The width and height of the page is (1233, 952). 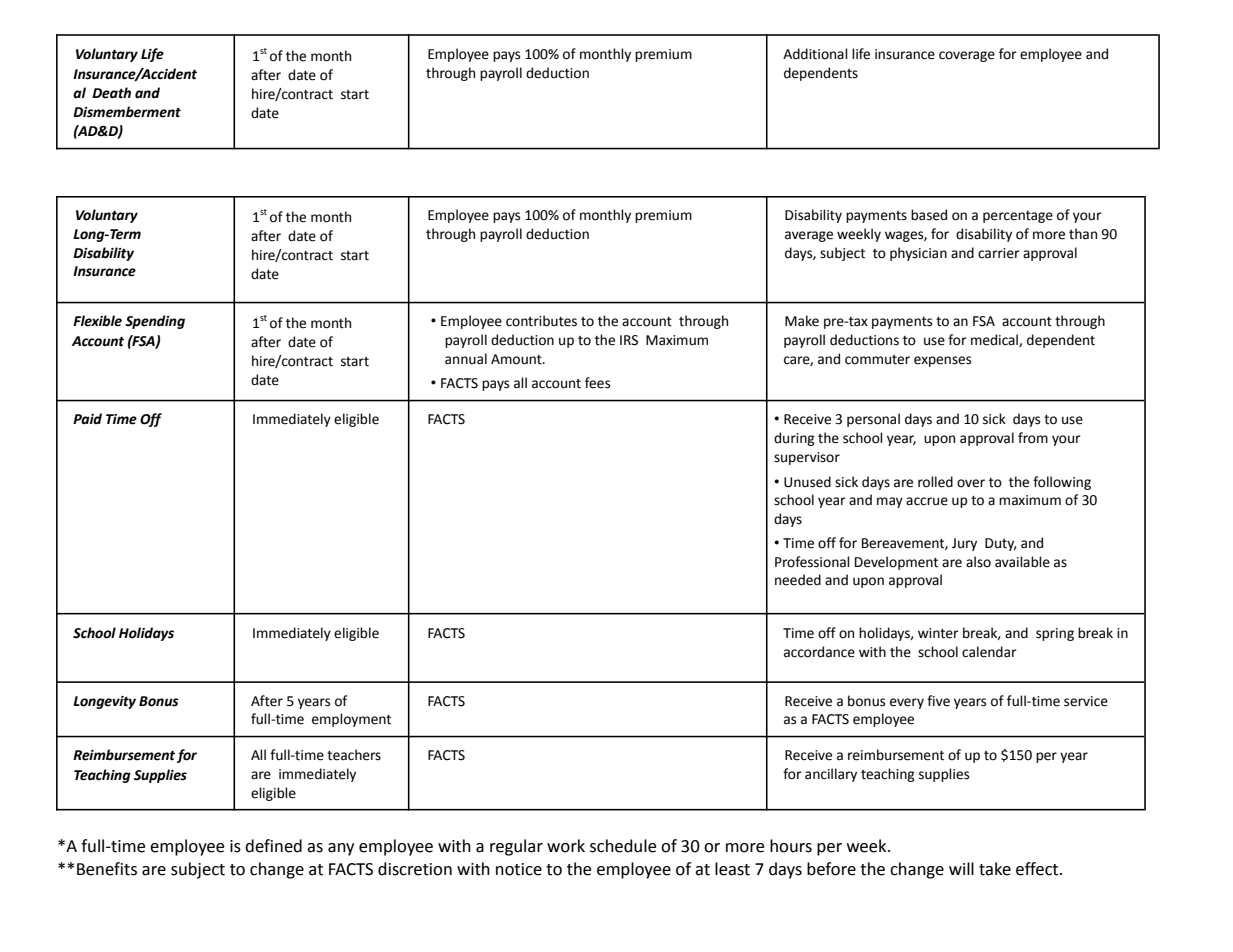 What do you see at coordinates (798, 580) in the page?
I see `needed` at bounding box center [798, 580].
